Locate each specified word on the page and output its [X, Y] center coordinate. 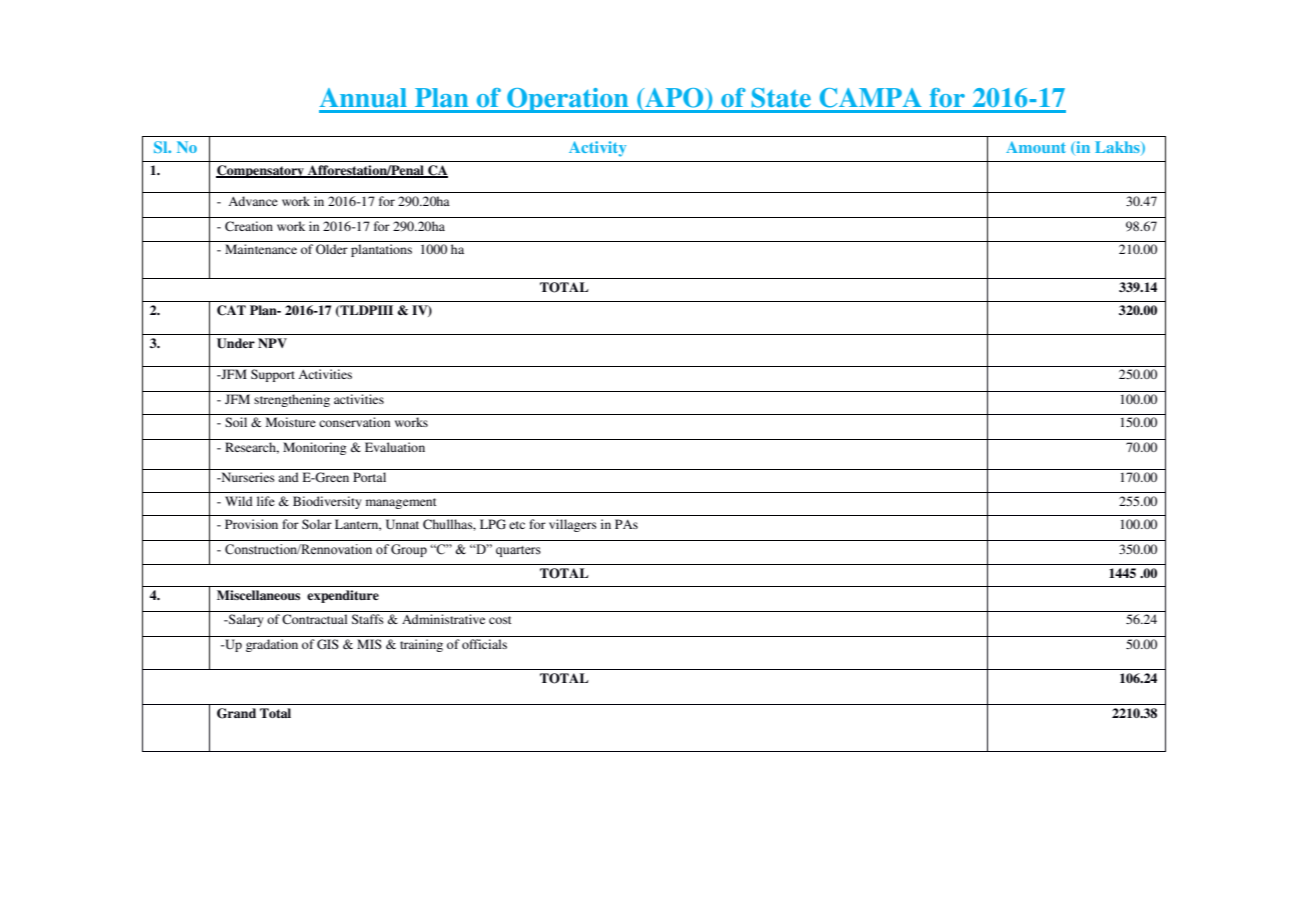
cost [500, 620]
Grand [236, 713]
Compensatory [261, 171]
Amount [1036, 147]
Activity [597, 149]
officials [484, 644]
